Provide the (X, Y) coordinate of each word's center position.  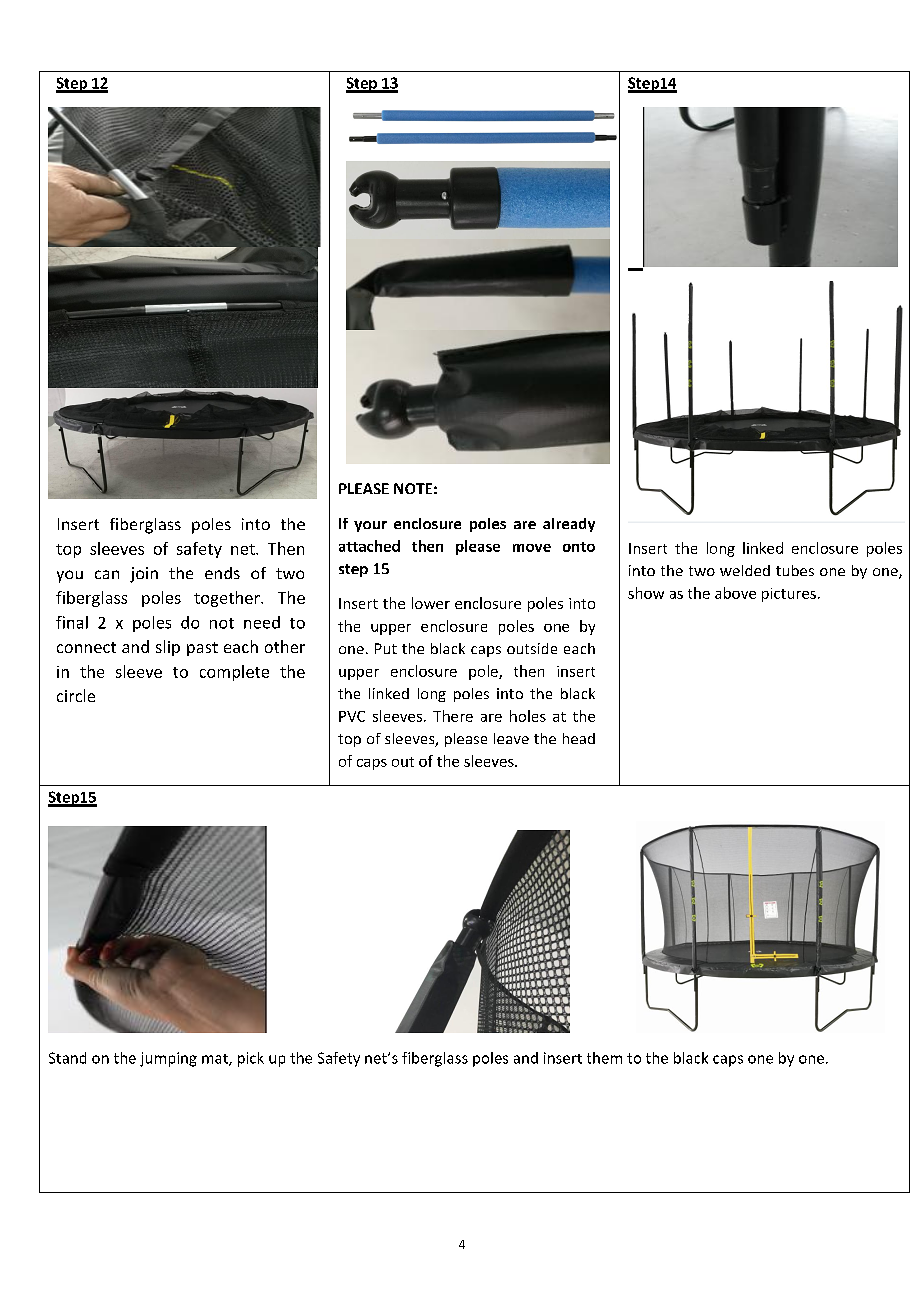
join (144, 575)
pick (251, 1059)
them (604, 1058)
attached (369, 546)
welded (745, 570)
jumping (168, 1059)
